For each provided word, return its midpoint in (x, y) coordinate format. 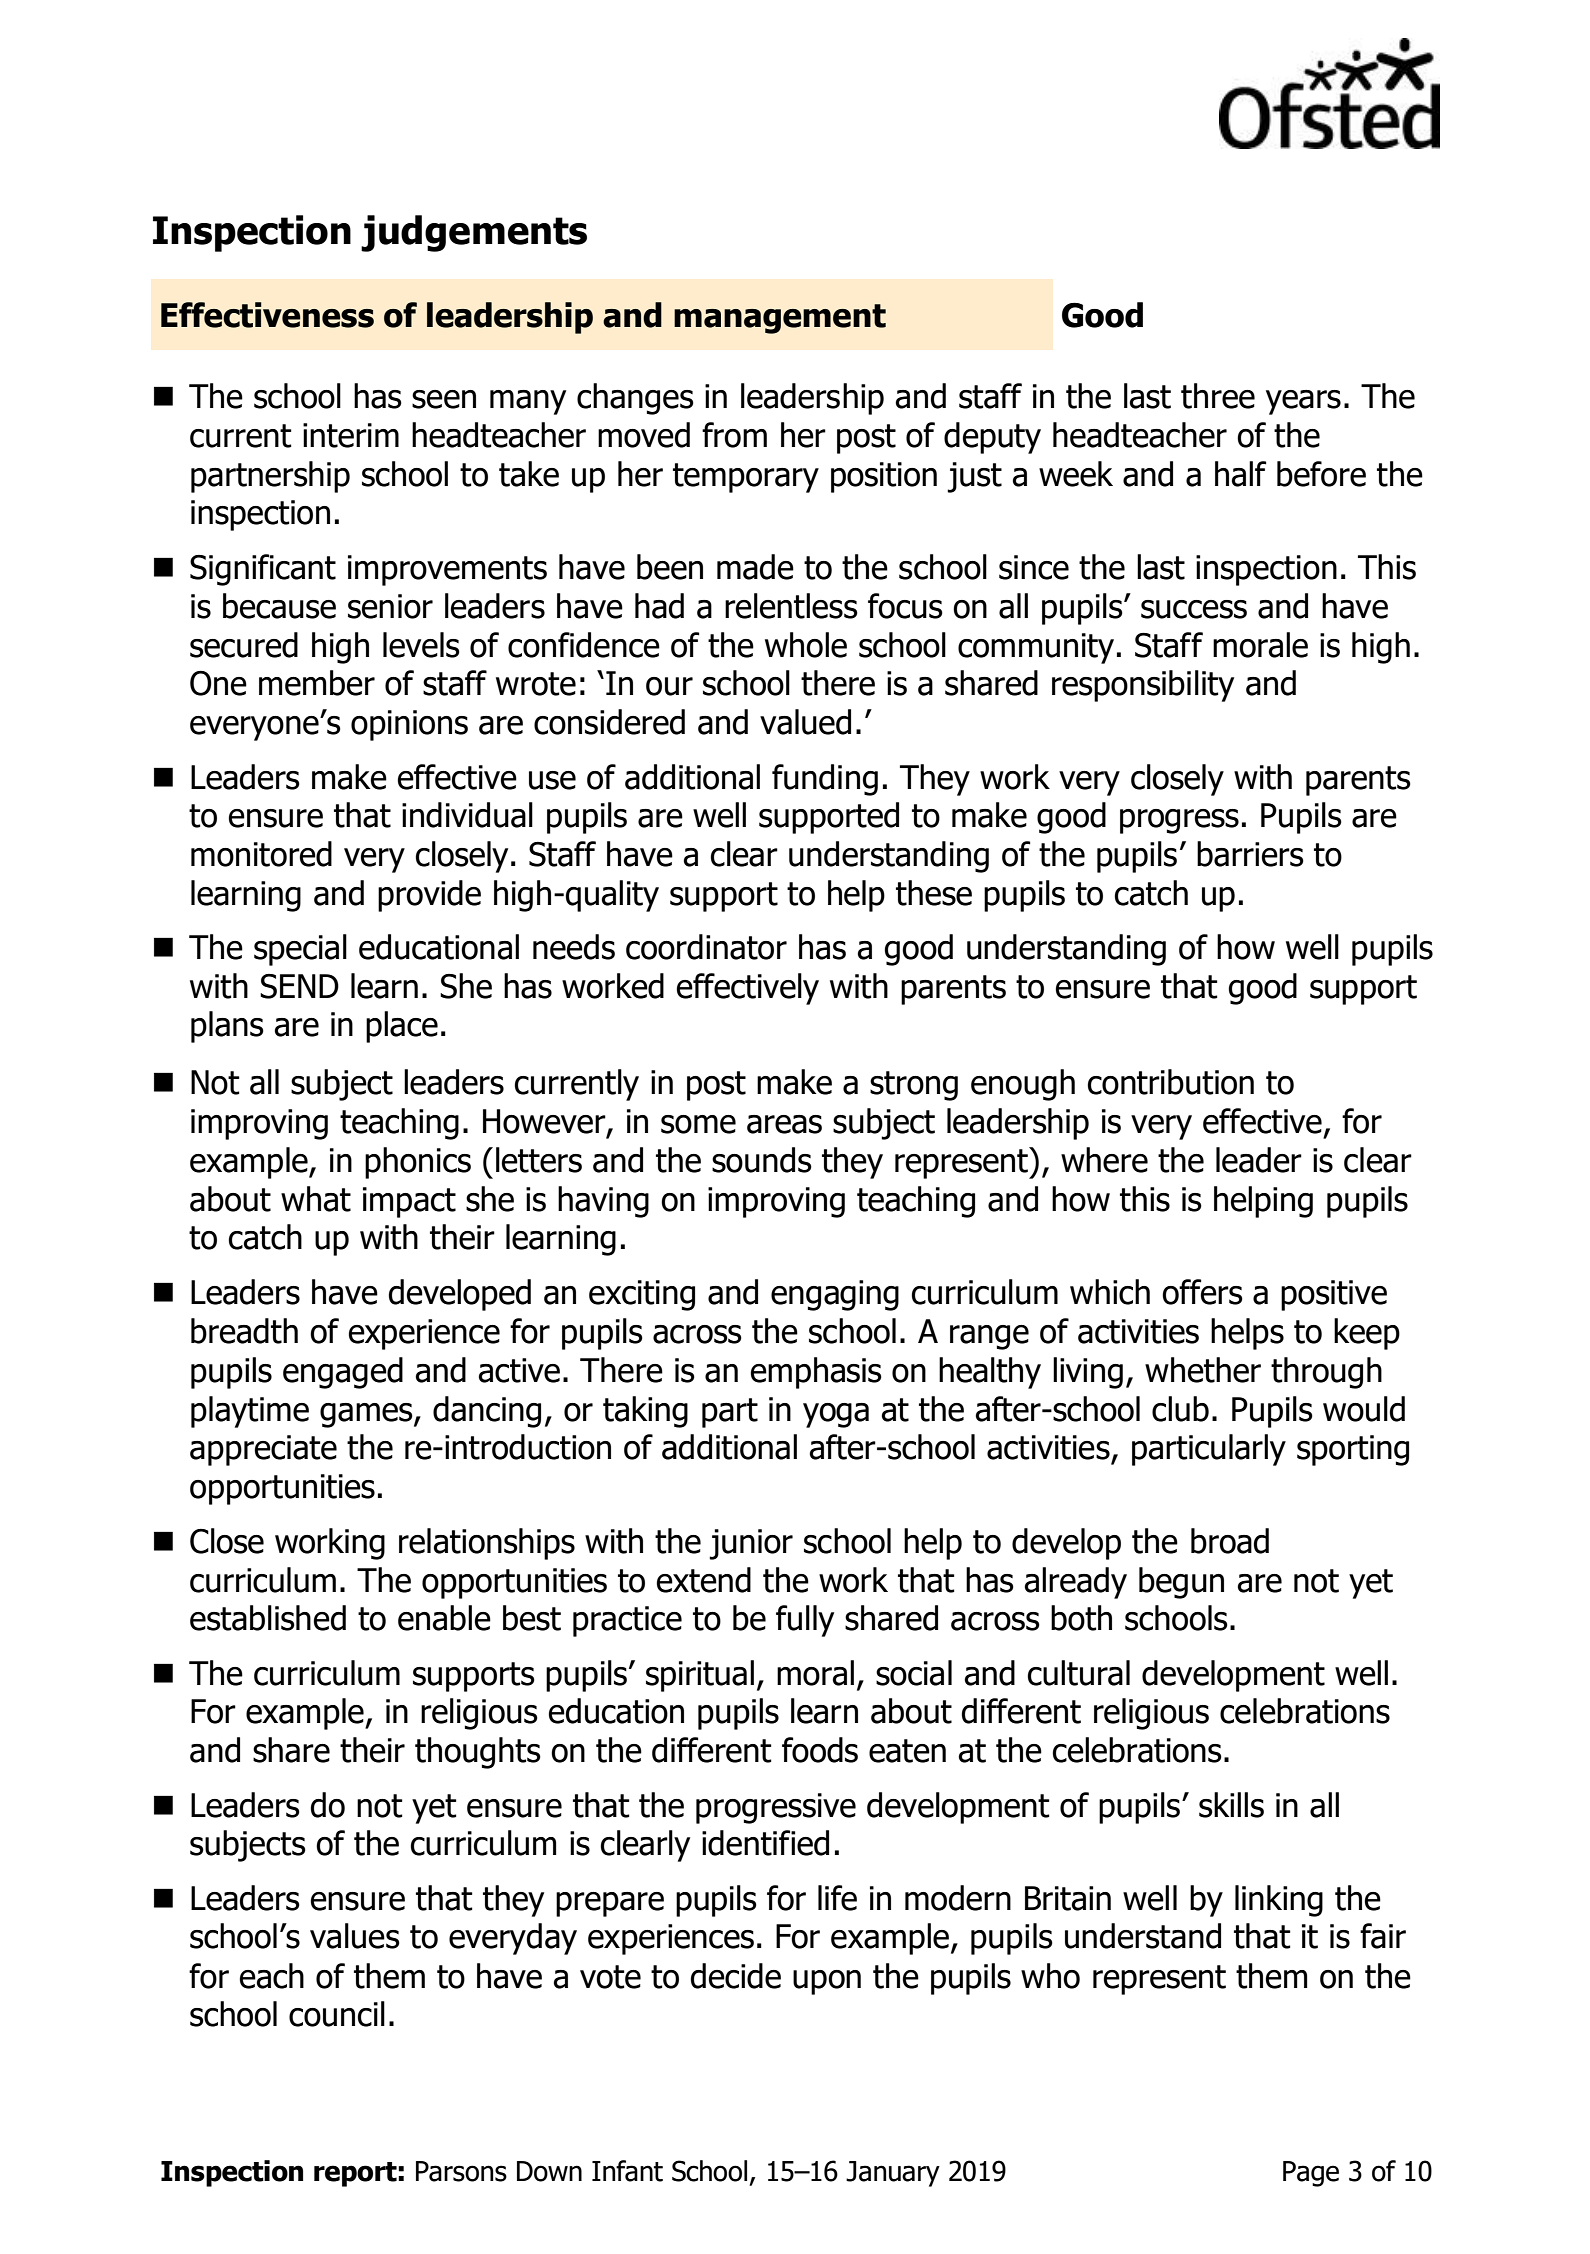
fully (805, 1621)
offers (1202, 1292)
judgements (474, 233)
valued (805, 722)
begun (1181, 1583)
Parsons (461, 2171)
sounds (762, 1160)
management (780, 319)
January (893, 2174)
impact (409, 1202)
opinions (409, 725)
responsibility (1143, 686)
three (1218, 396)
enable (444, 1618)
